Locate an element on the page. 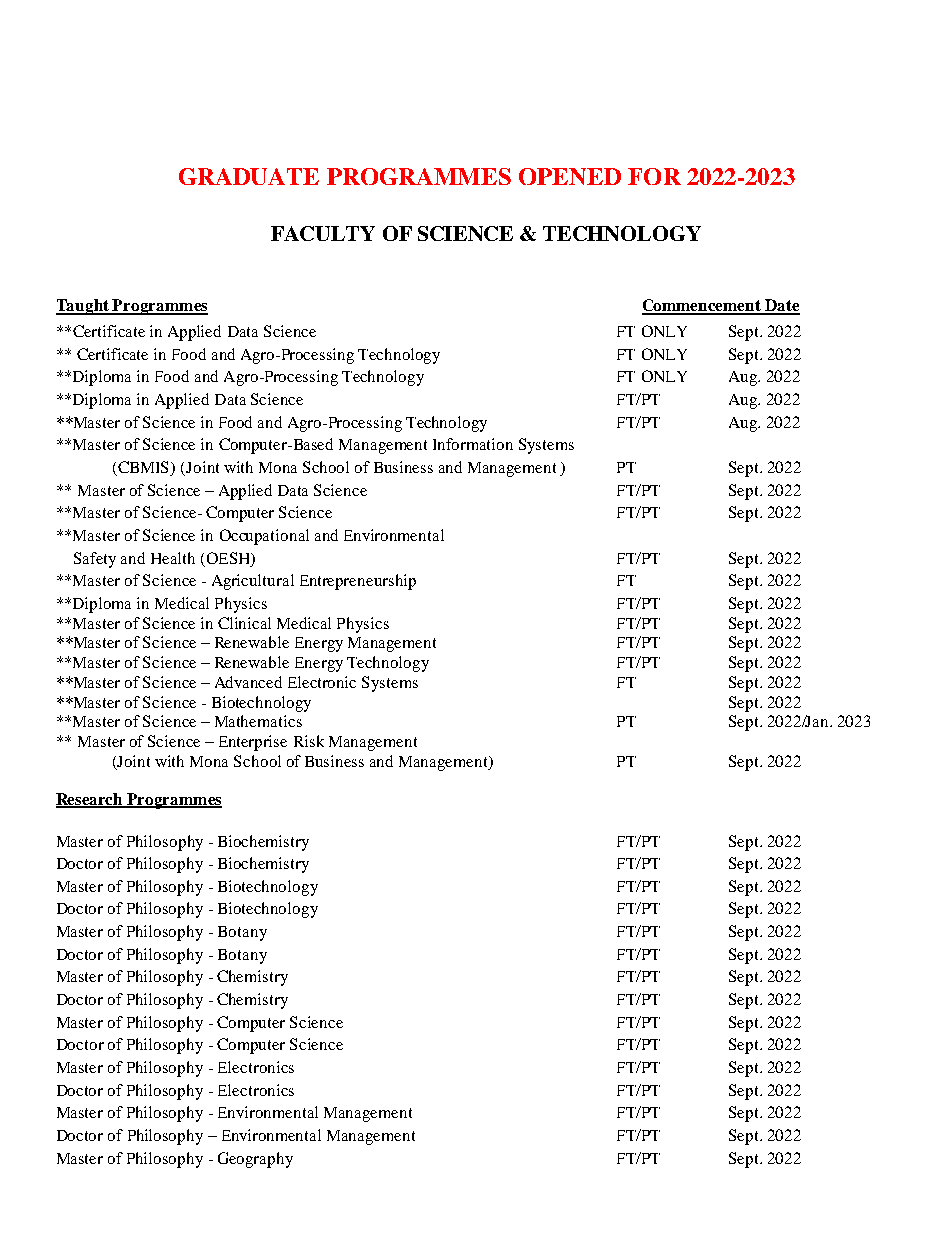  Clinical is located at coordinates (244, 623).
